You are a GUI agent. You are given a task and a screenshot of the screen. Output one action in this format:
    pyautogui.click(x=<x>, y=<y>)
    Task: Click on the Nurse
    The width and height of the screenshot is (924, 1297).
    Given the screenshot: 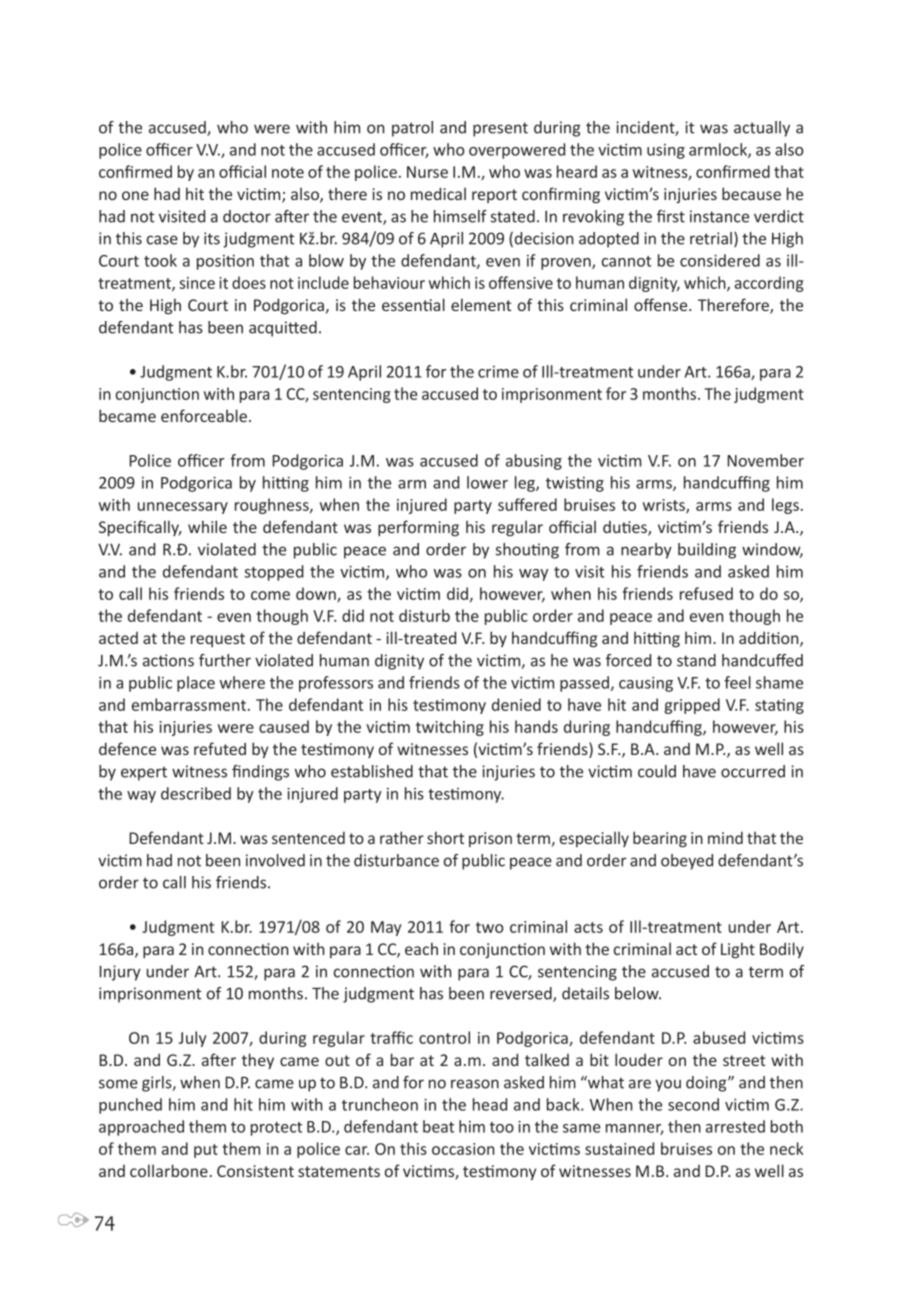 What is the action you would take?
    pyautogui.click(x=427, y=172)
